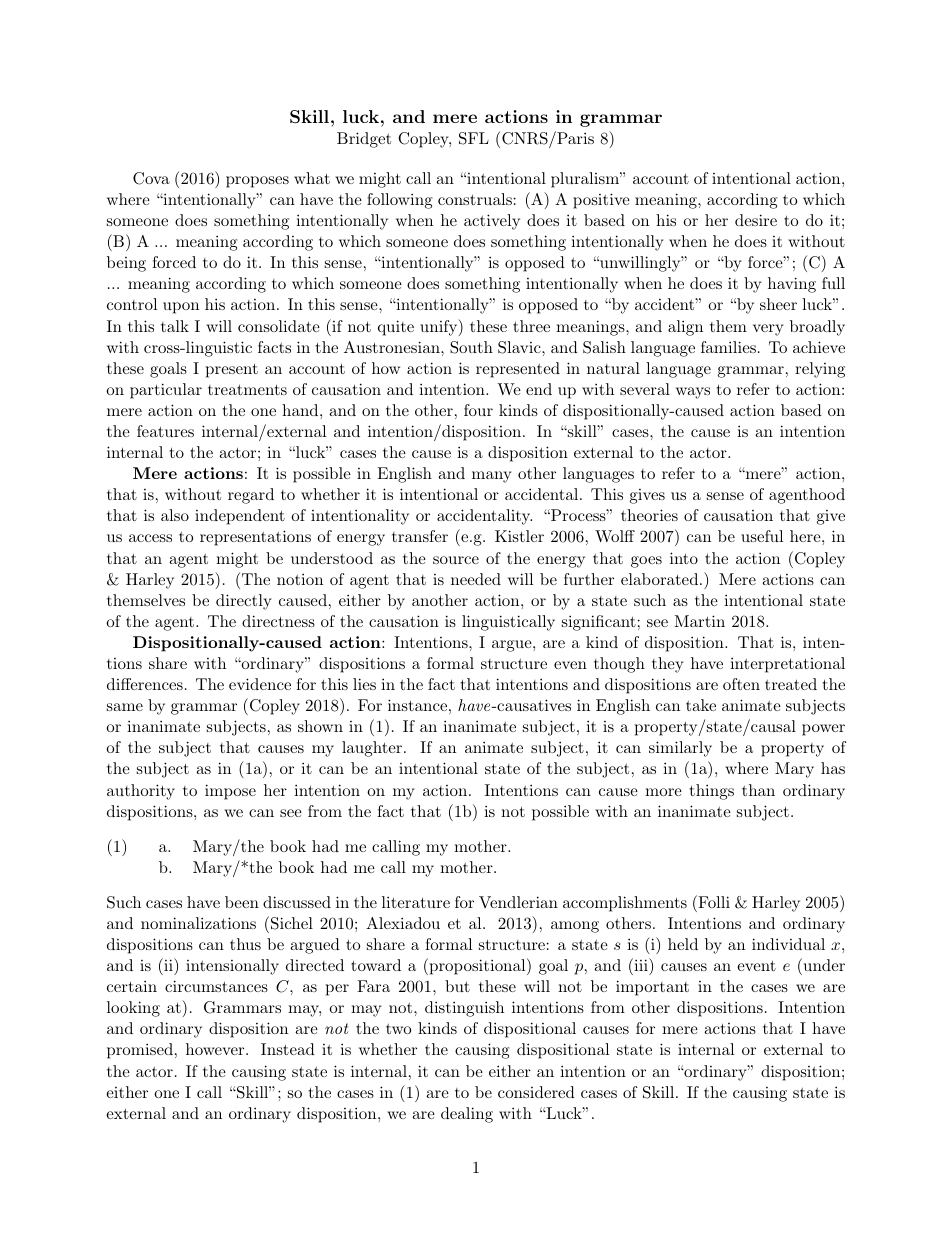  What do you see at coordinates (768, 330) in the document?
I see `very` at bounding box center [768, 330].
